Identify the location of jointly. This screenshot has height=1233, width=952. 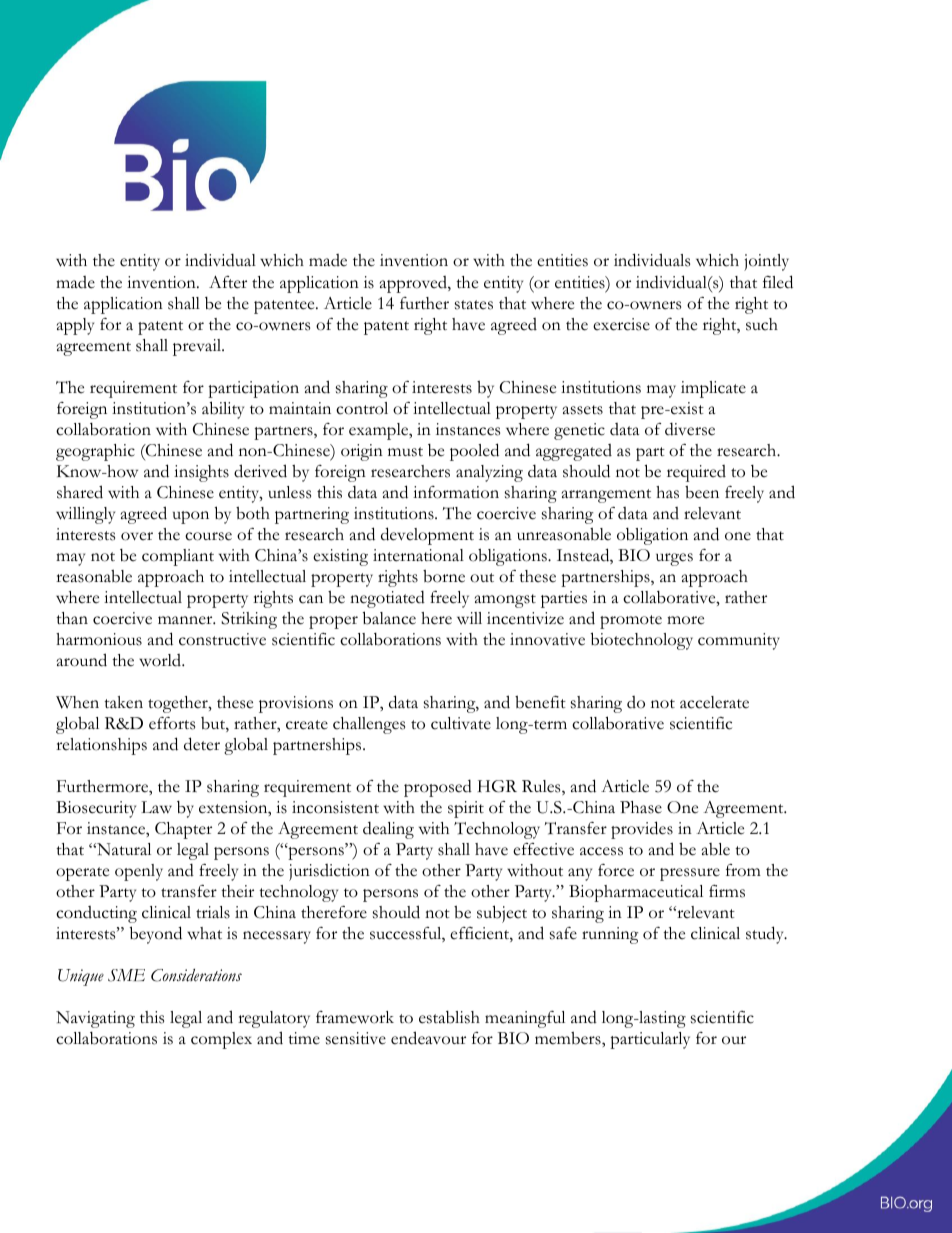
(766, 262).
